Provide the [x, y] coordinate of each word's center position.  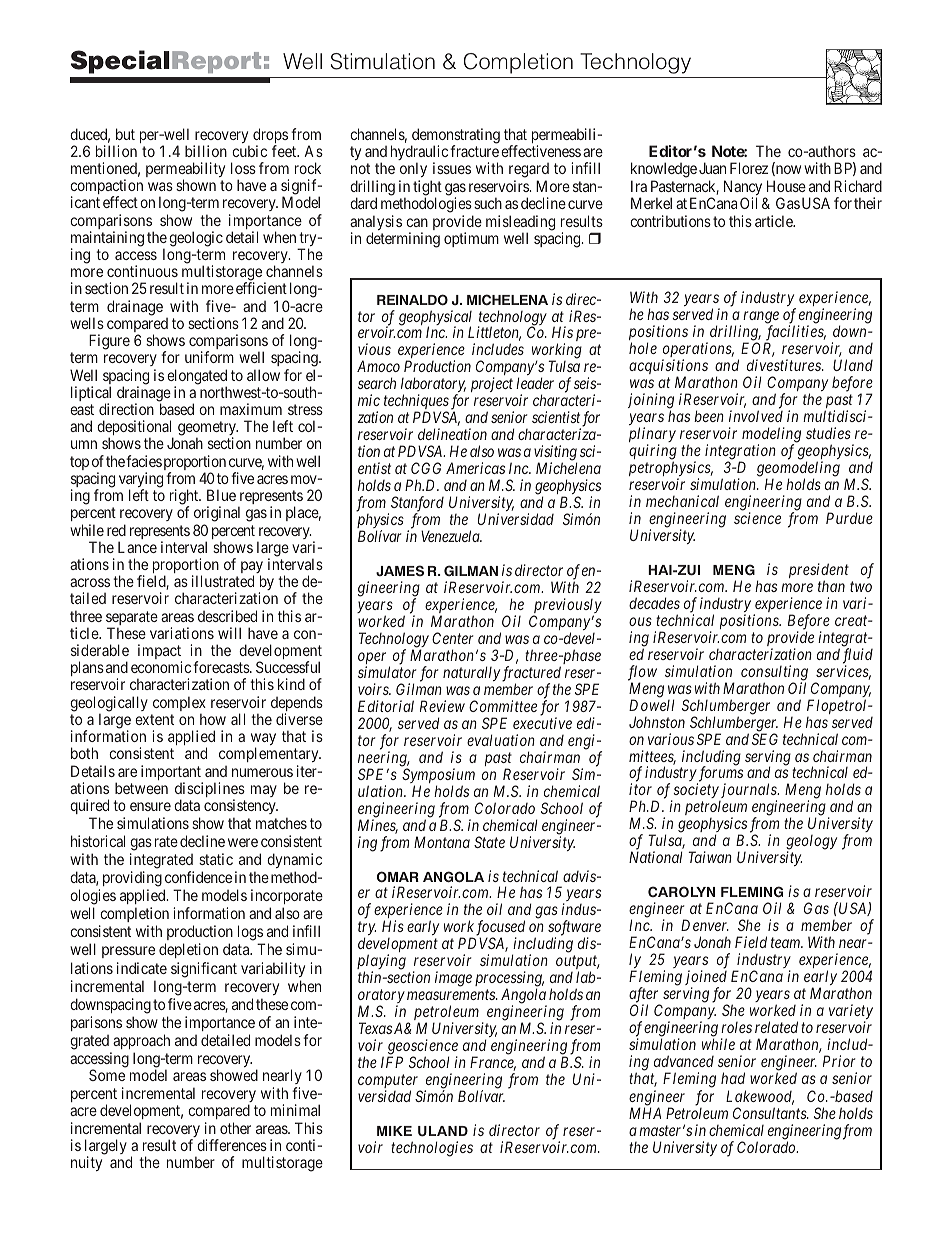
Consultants [770, 1113]
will [229, 633]
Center [452, 638]
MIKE [394, 1131]
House [786, 186]
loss [243, 168]
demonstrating [455, 137]
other [235, 1128]
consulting [774, 674]
